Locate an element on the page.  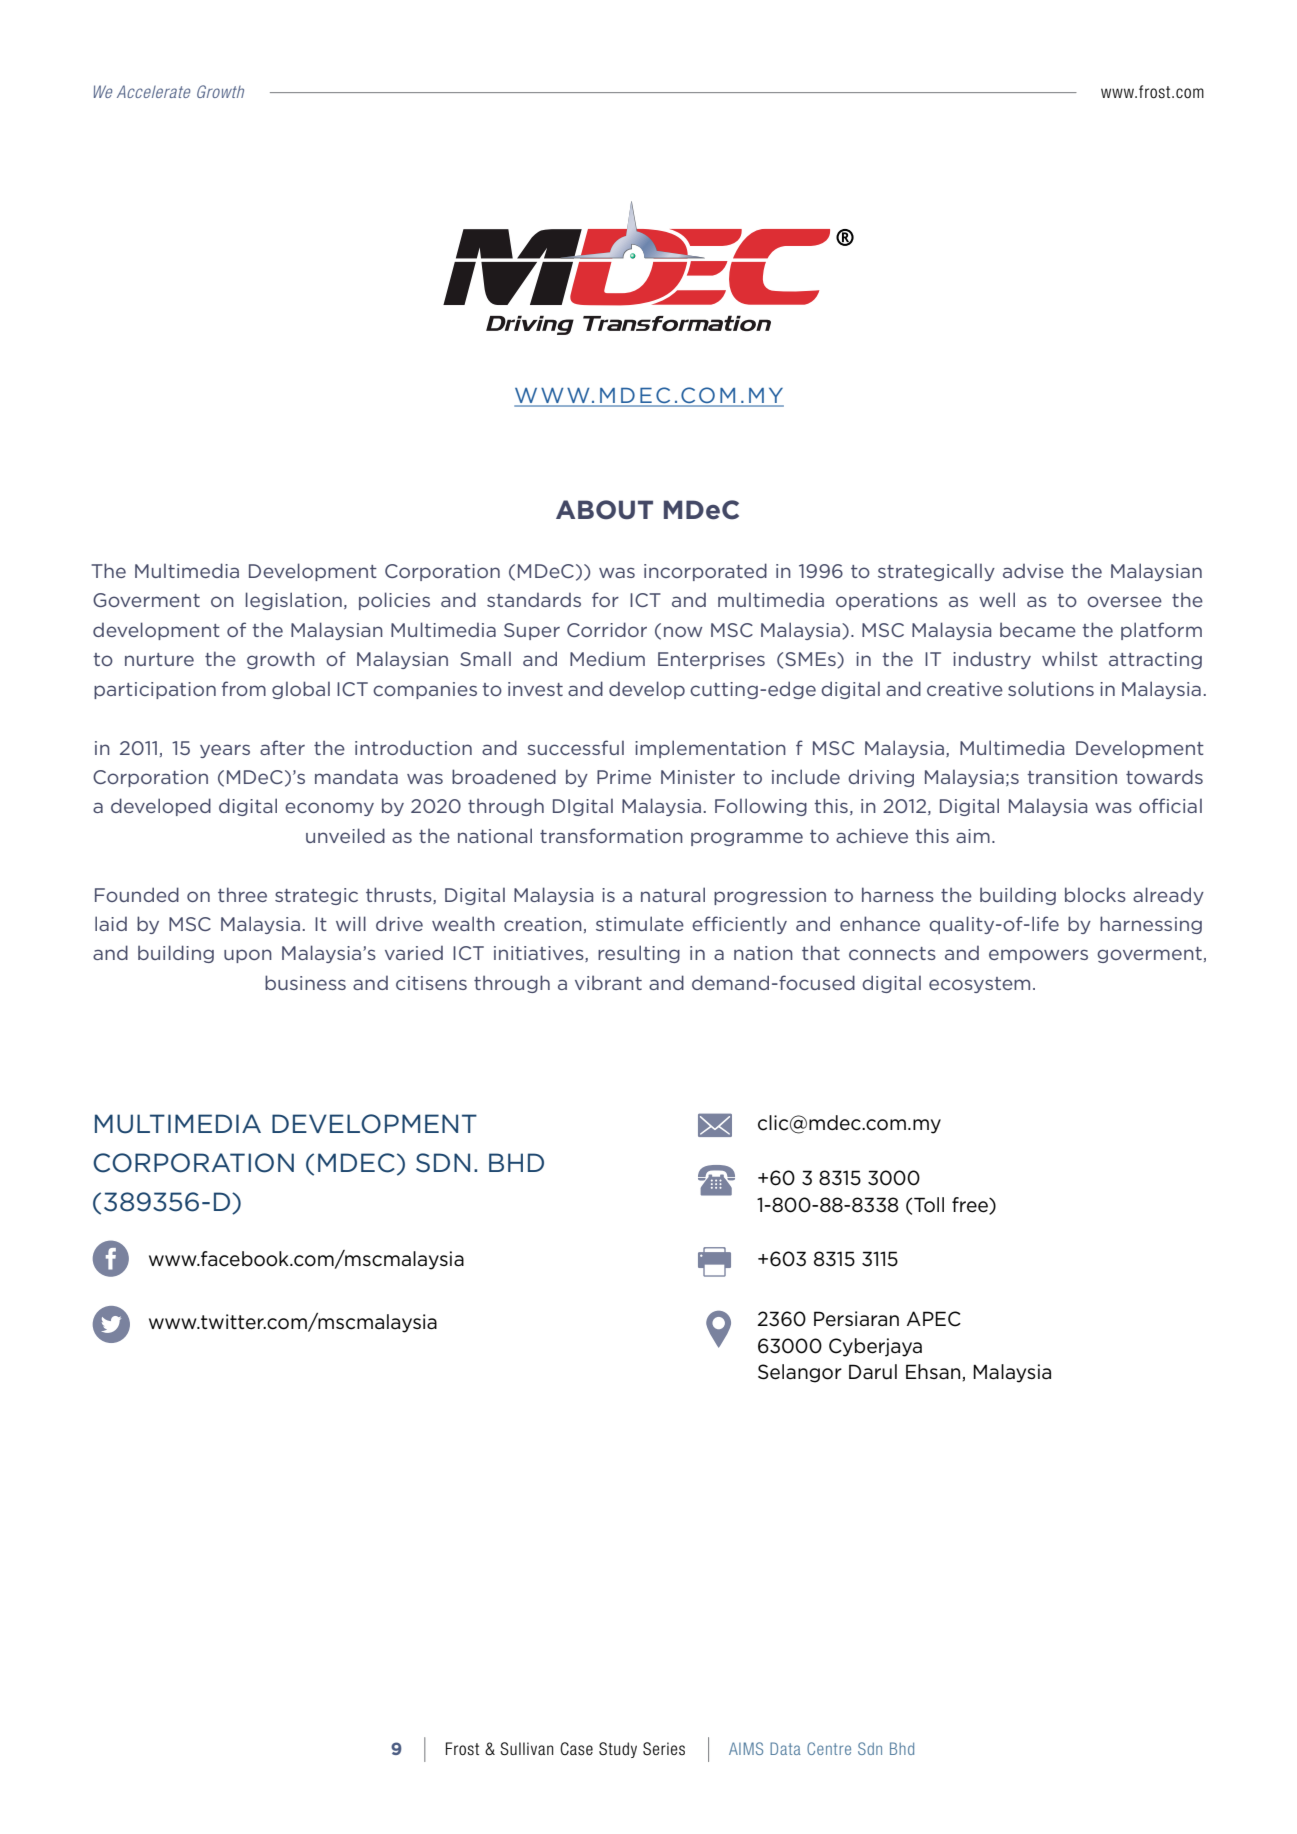
three is located at coordinates (242, 894).
